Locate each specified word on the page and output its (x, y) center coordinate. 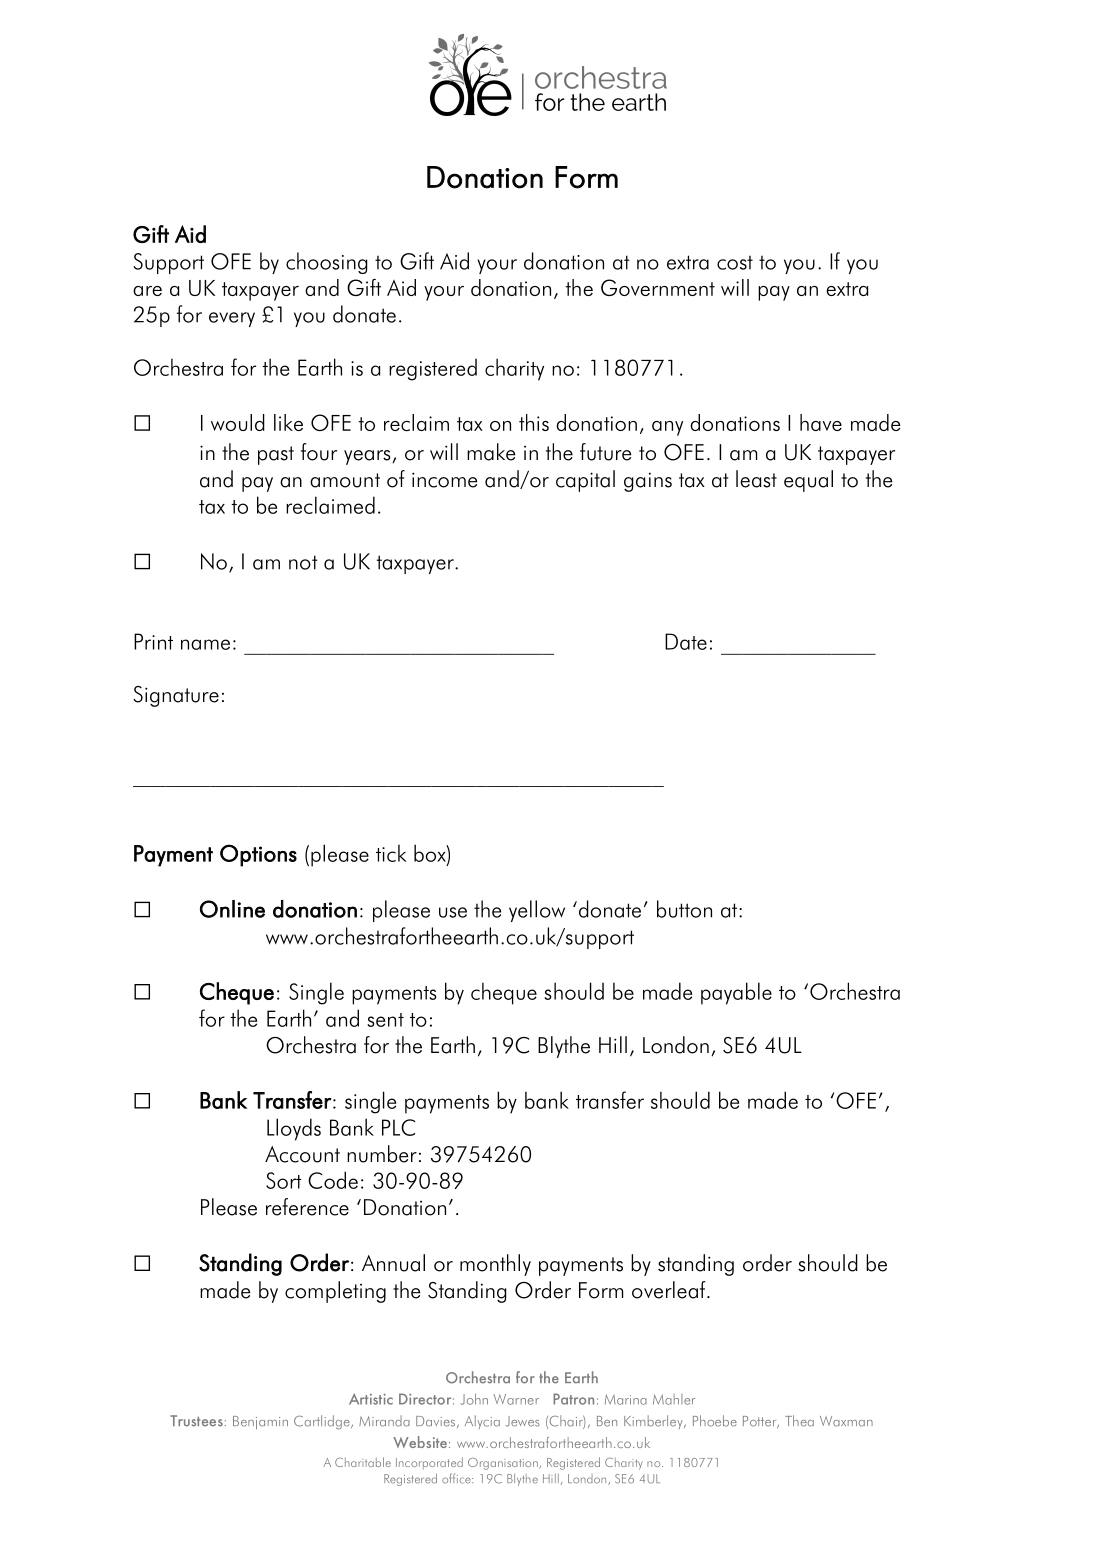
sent (385, 1020)
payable (736, 993)
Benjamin (260, 1423)
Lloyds (294, 1129)
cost (735, 262)
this (534, 422)
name (205, 644)
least (756, 479)
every (232, 319)
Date (686, 641)
